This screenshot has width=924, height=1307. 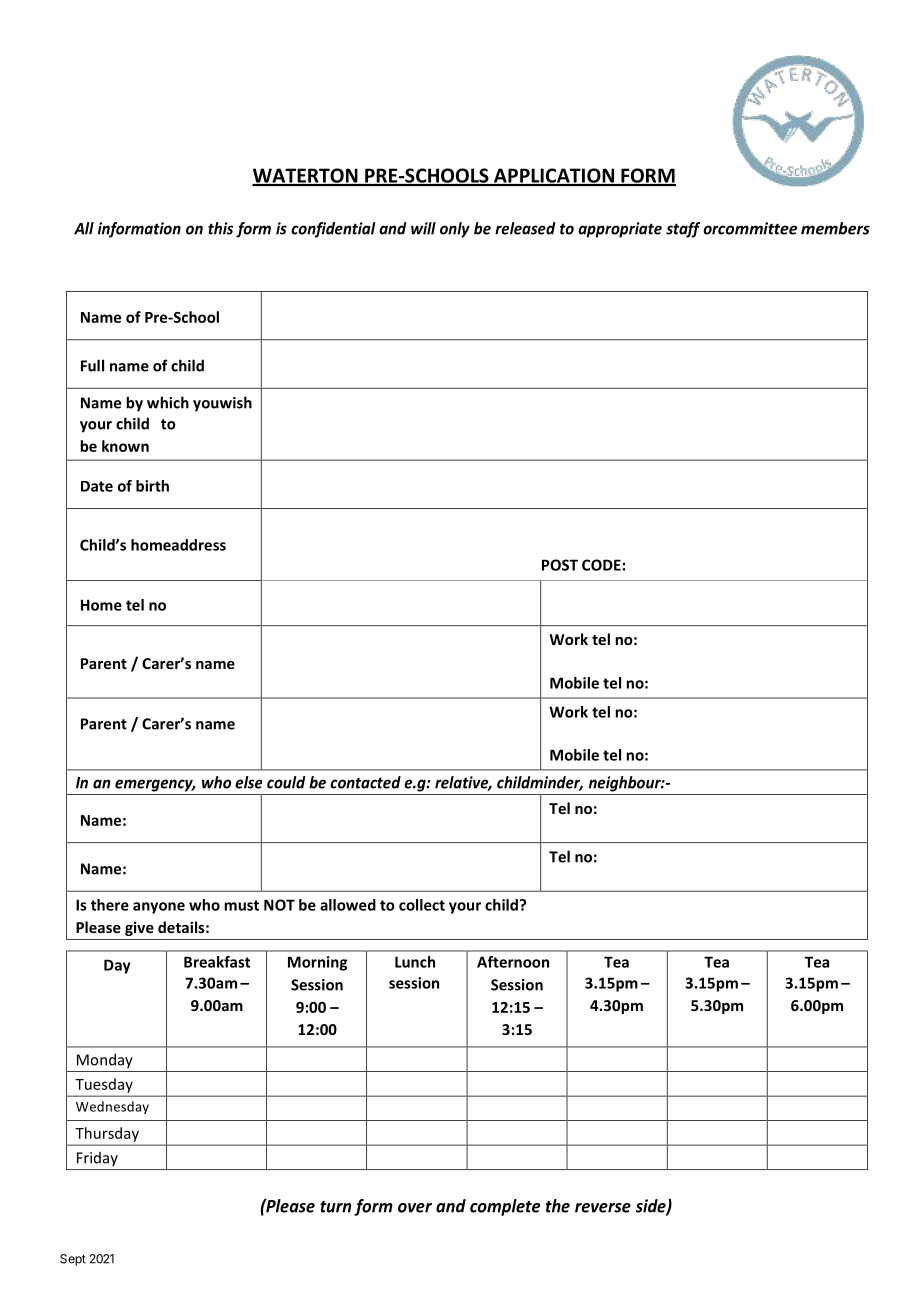 I want to click on CODE, so click(x=601, y=565).
